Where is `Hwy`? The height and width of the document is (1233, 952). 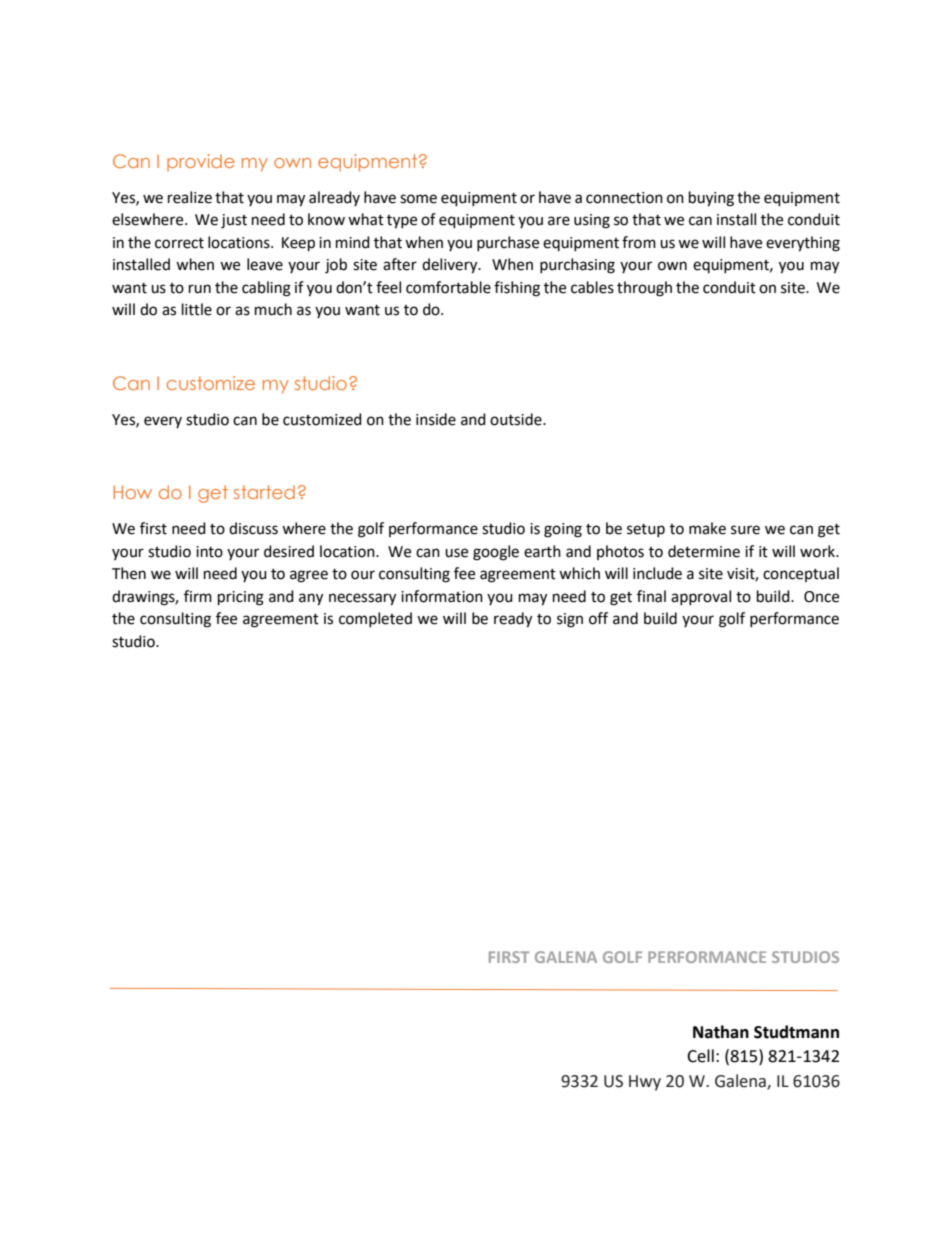 Hwy is located at coordinates (645, 1083).
